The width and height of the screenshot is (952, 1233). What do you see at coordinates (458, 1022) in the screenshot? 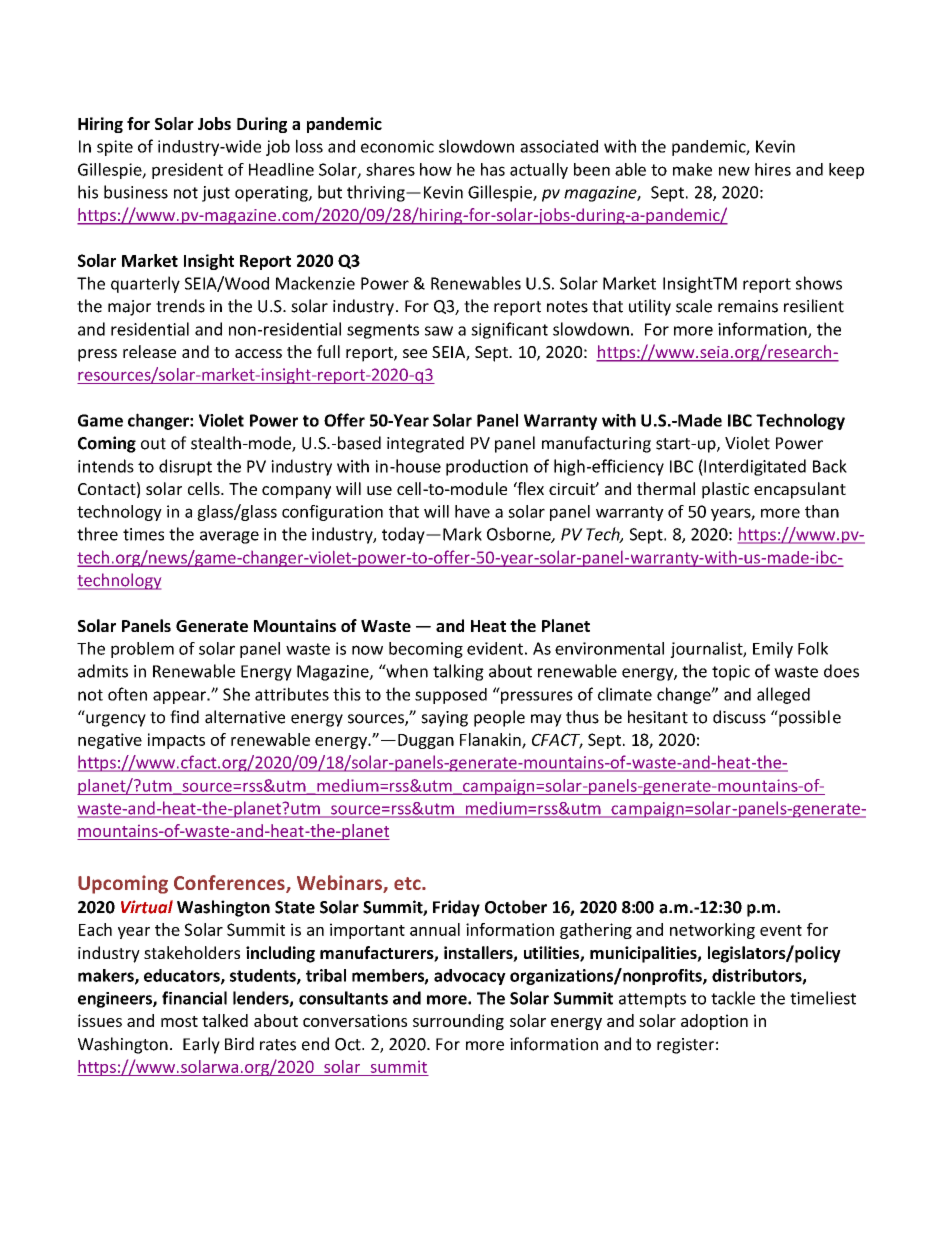
I see `surrounding` at bounding box center [458, 1022].
